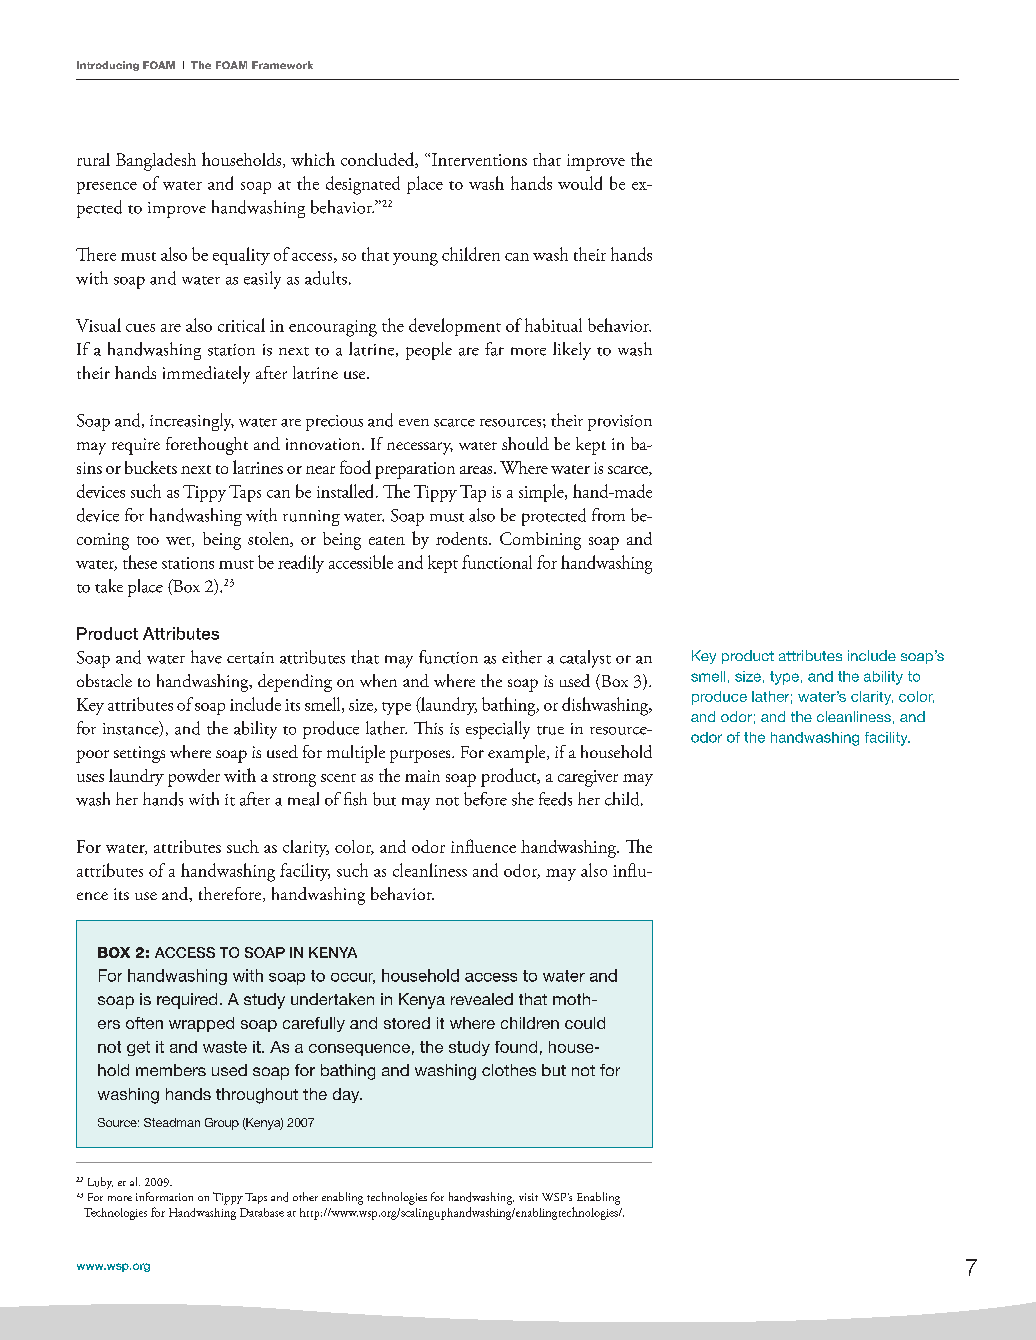 The height and width of the screenshot is (1340, 1036). I want to click on Introducing, so click(108, 66).
